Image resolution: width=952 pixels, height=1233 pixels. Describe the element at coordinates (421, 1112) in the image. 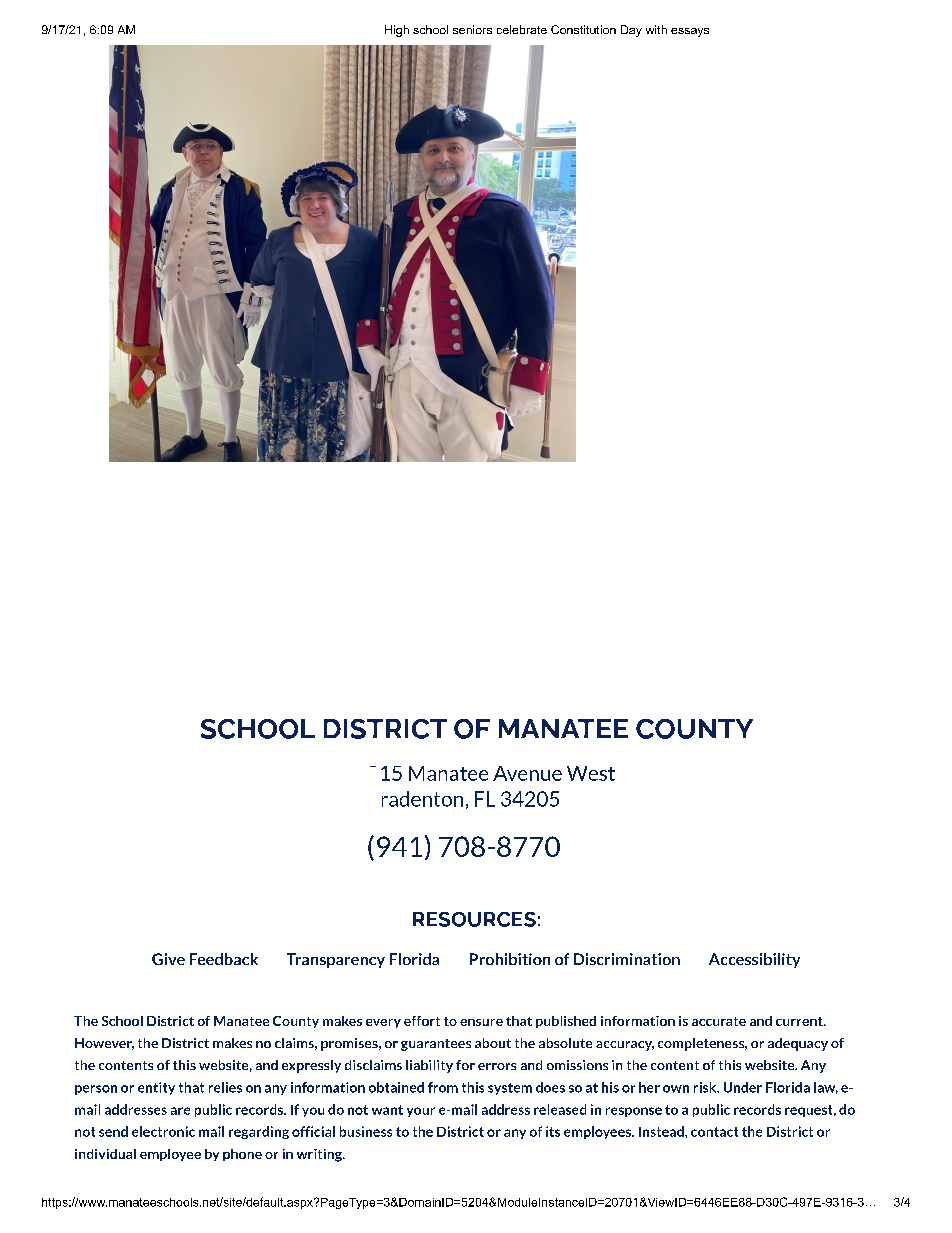

I see `your` at that location.
